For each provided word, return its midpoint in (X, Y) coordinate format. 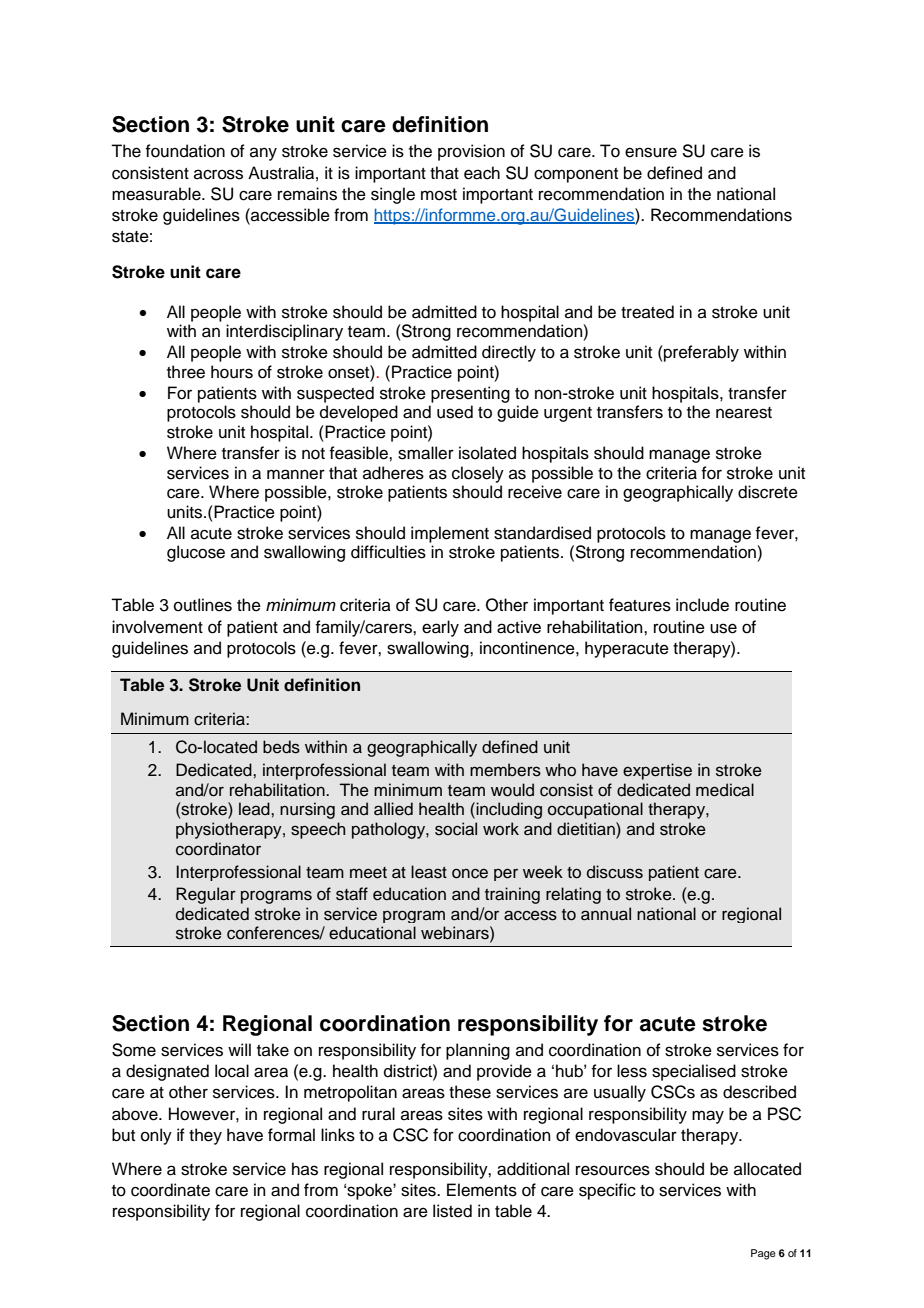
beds (281, 747)
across (218, 174)
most (439, 195)
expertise (657, 771)
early (440, 628)
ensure (651, 152)
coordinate (170, 1190)
